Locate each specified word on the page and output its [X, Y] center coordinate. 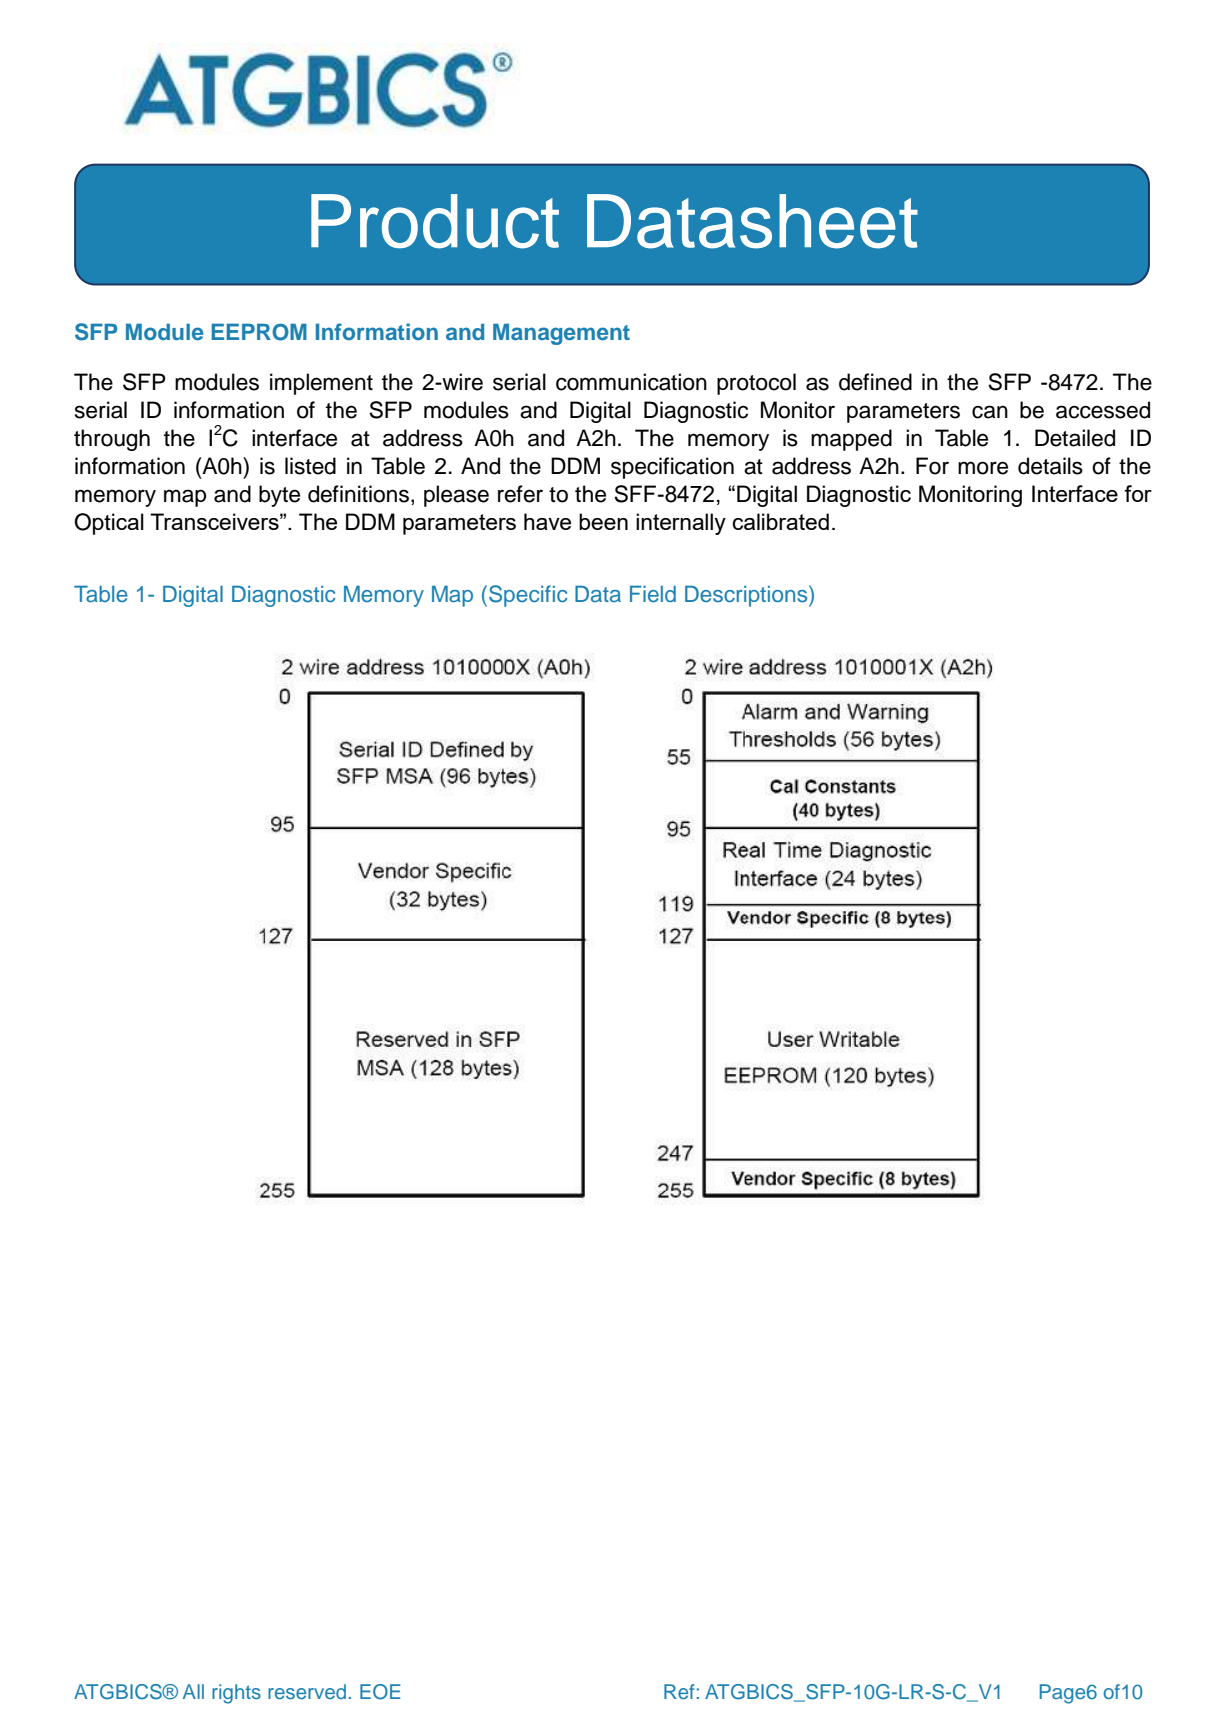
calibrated [780, 521]
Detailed [1075, 438]
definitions [358, 494]
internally [681, 524]
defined [875, 382]
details [1050, 466]
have [547, 521]
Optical [109, 524]
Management [561, 334]
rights [236, 1694]
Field [653, 594]
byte [279, 496]
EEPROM [259, 332]
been [603, 521]
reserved [307, 1691]
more [983, 468]
